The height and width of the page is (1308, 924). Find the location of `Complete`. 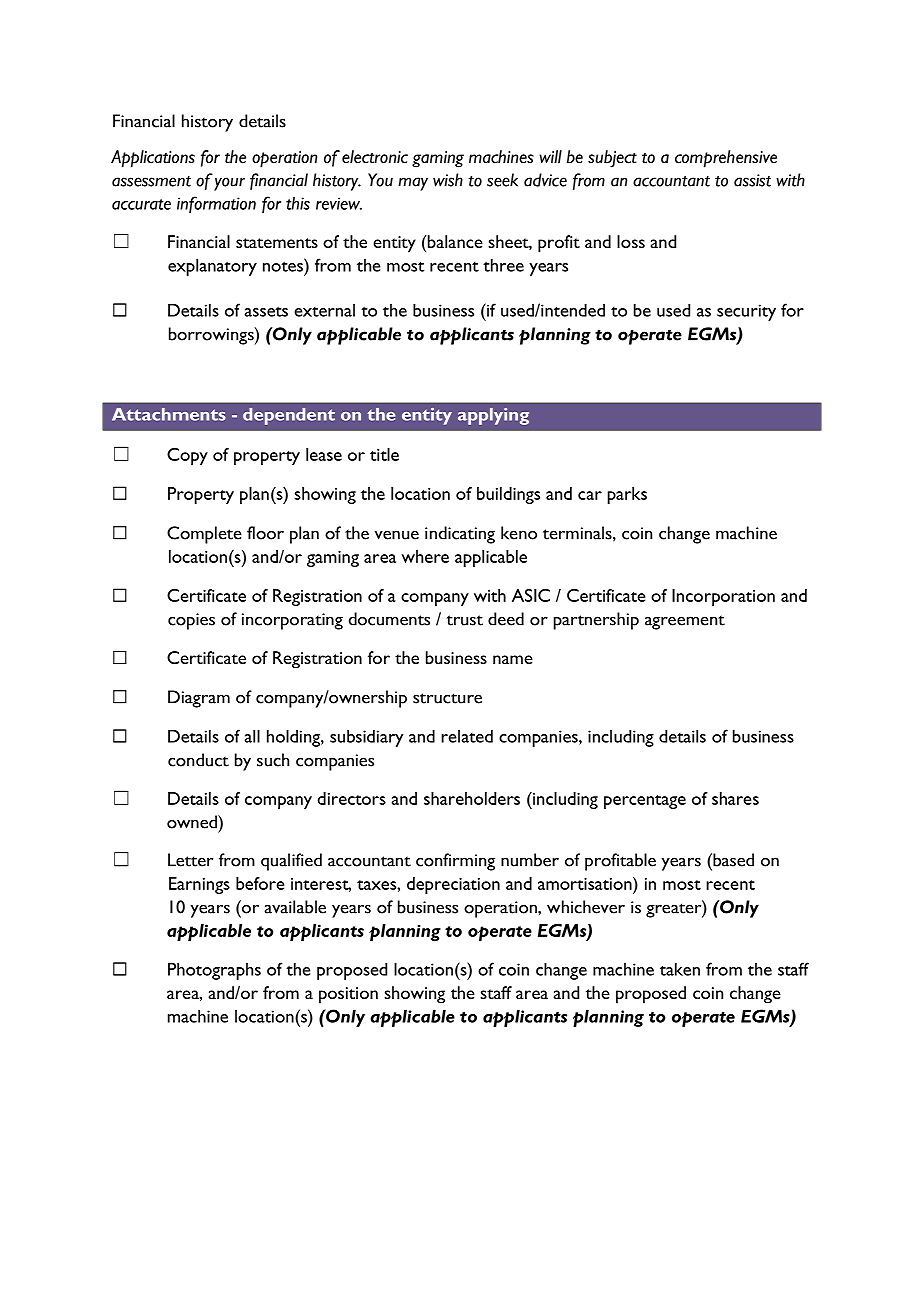

Complete is located at coordinates (204, 535).
